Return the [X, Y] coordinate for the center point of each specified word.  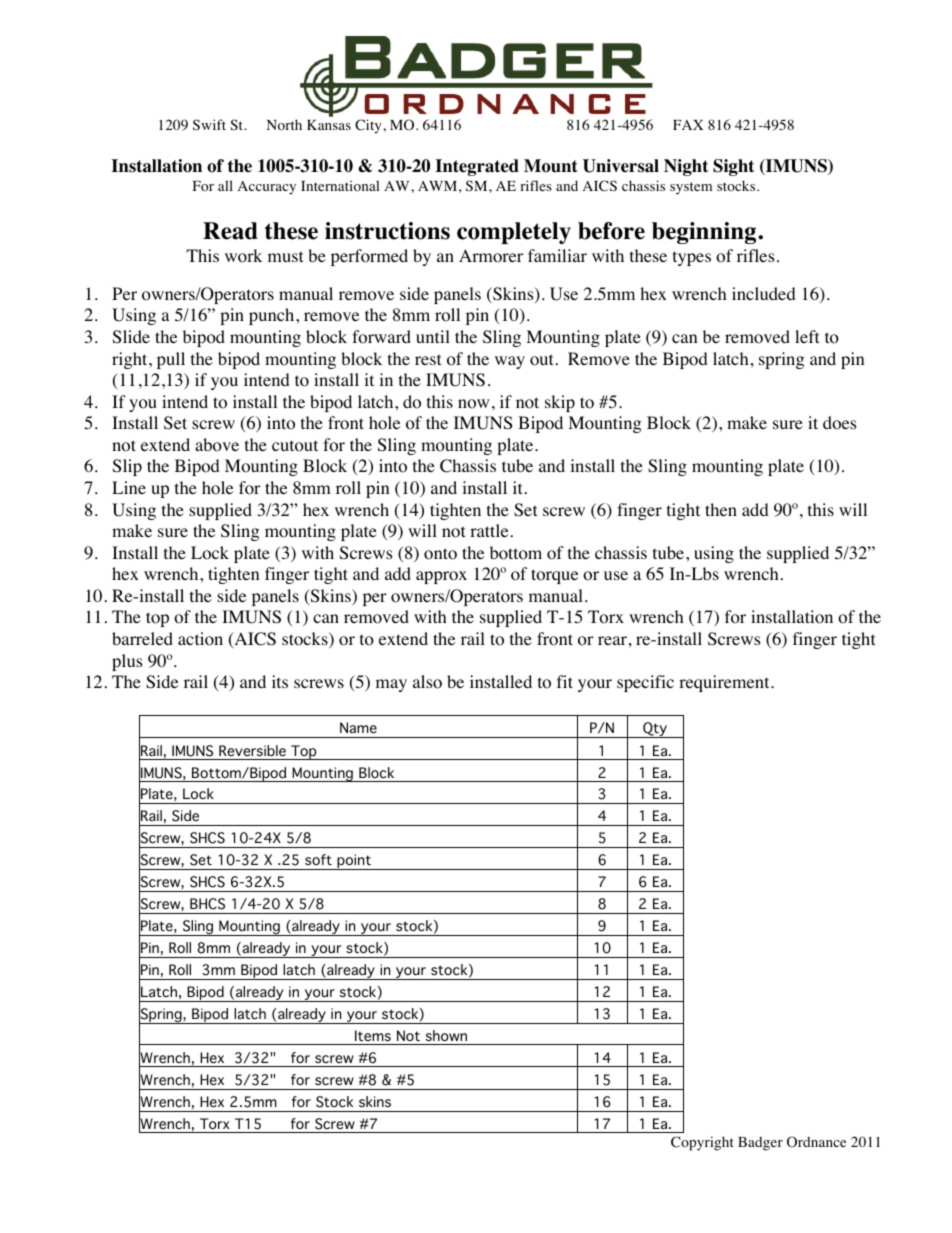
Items [373, 1036]
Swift [209, 124]
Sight [733, 167]
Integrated [477, 167]
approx [441, 577]
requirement [725, 683]
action [200, 639]
